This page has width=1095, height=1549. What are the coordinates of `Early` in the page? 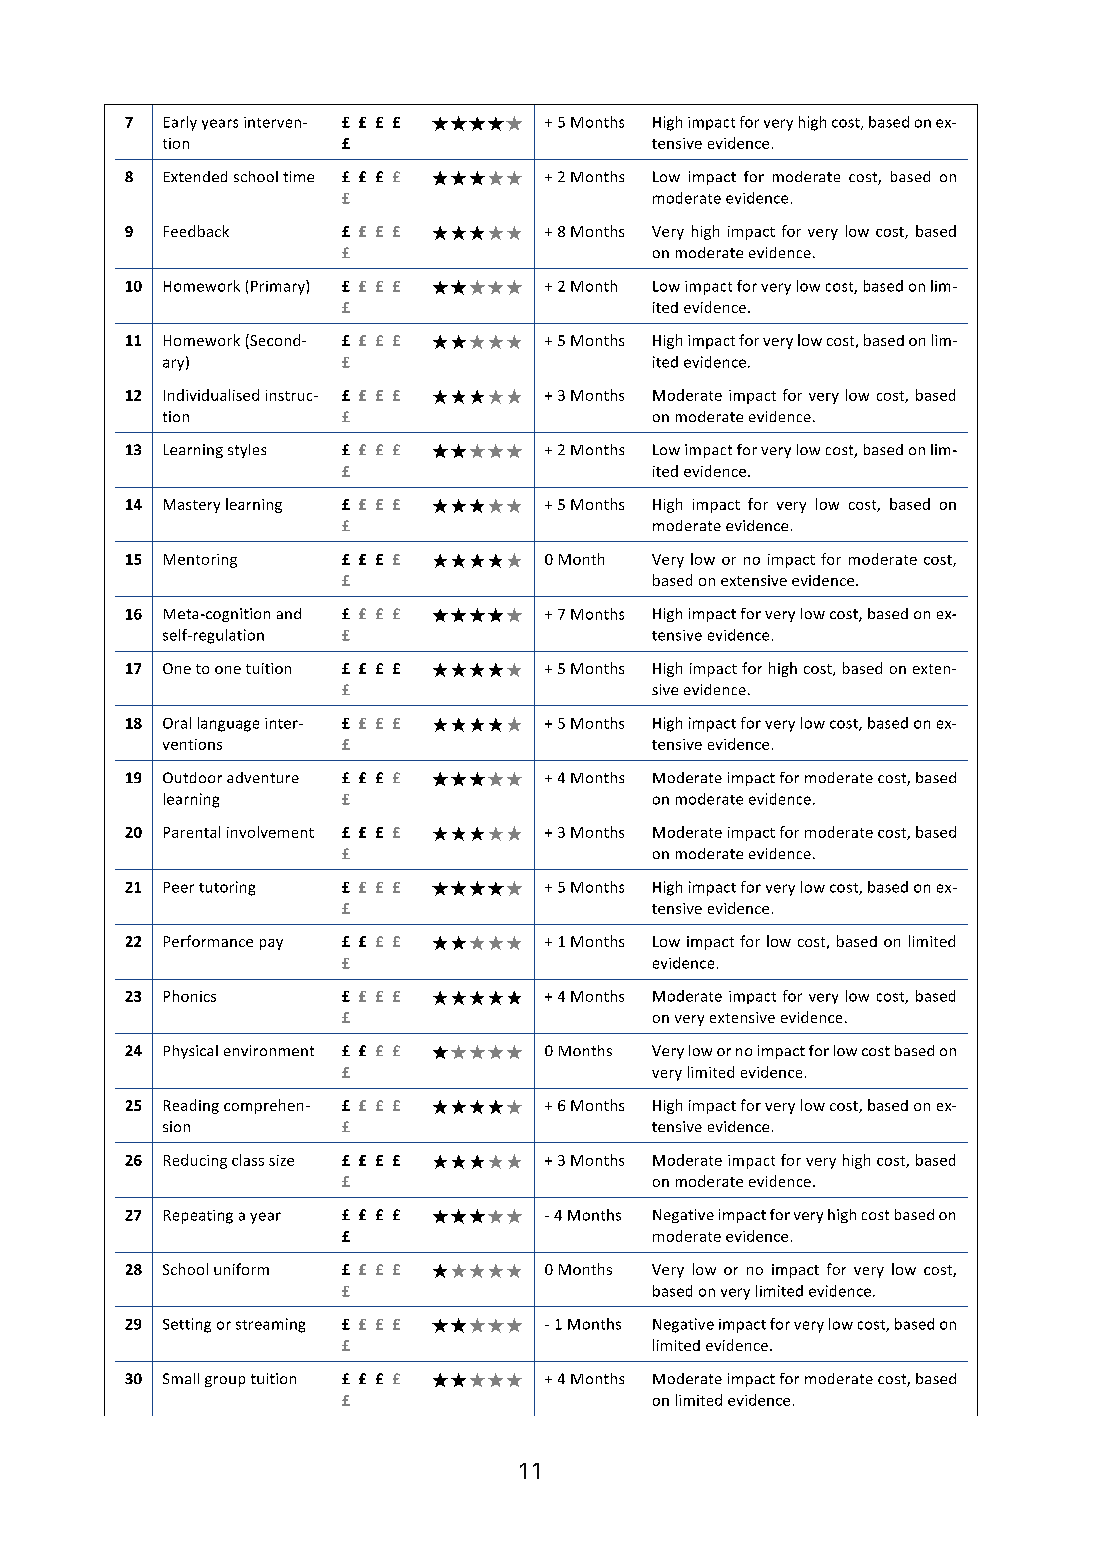 It's located at (180, 123).
